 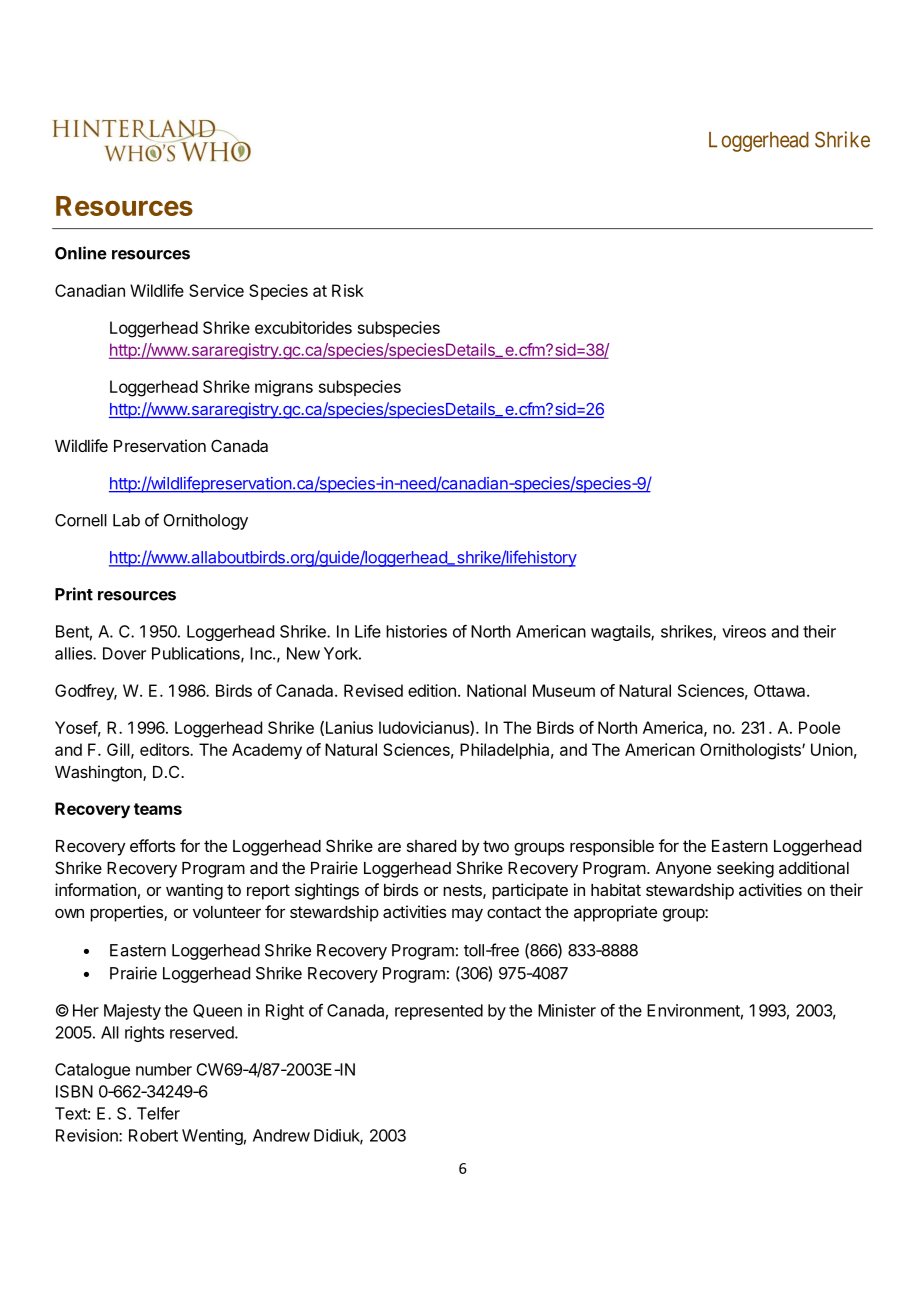 I want to click on shared, so click(x=431, y=846).
